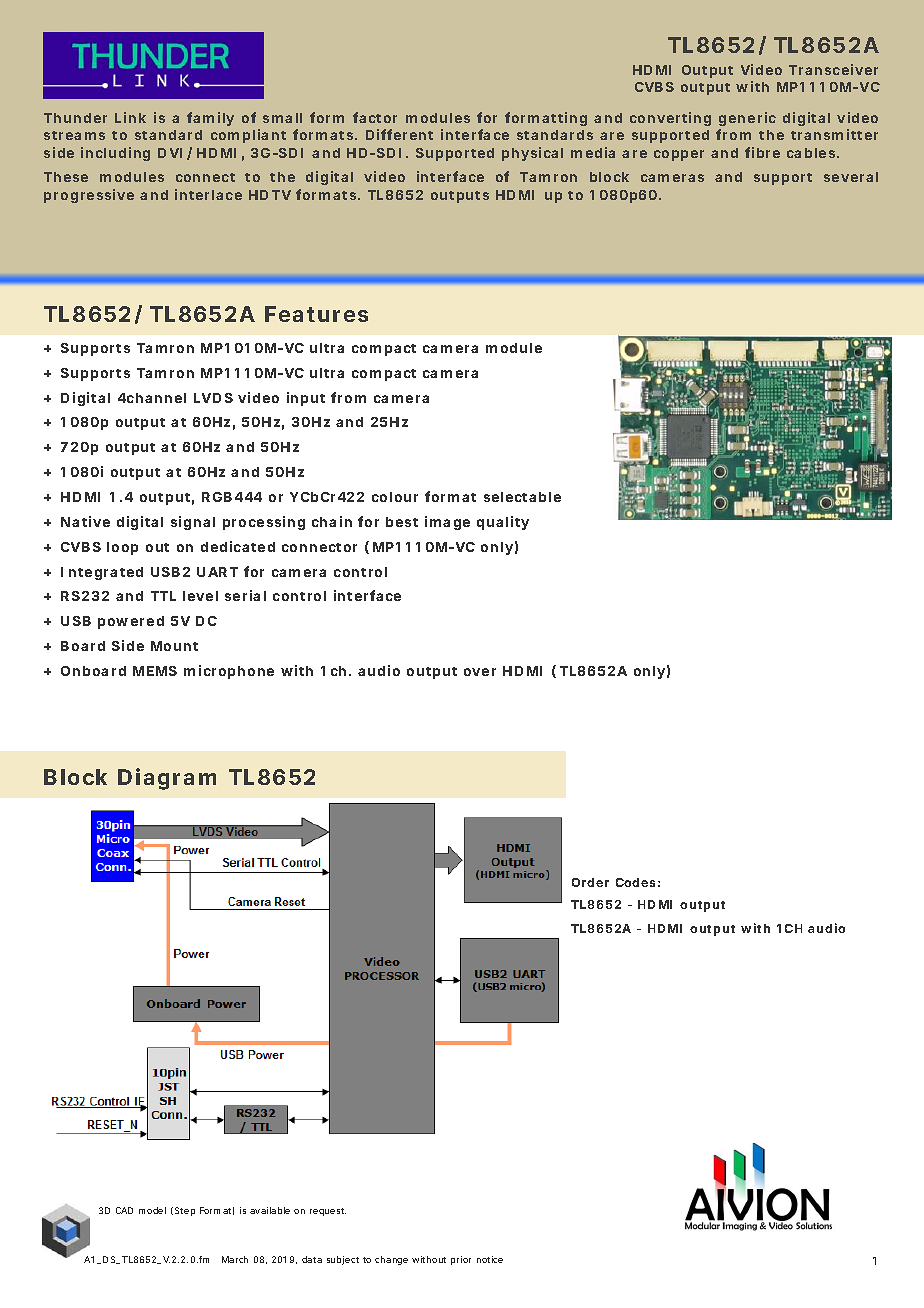 This image has width=924, height=1308. Describe the element at coordinates (152, 1210) in the image. I see `model` at that location.
